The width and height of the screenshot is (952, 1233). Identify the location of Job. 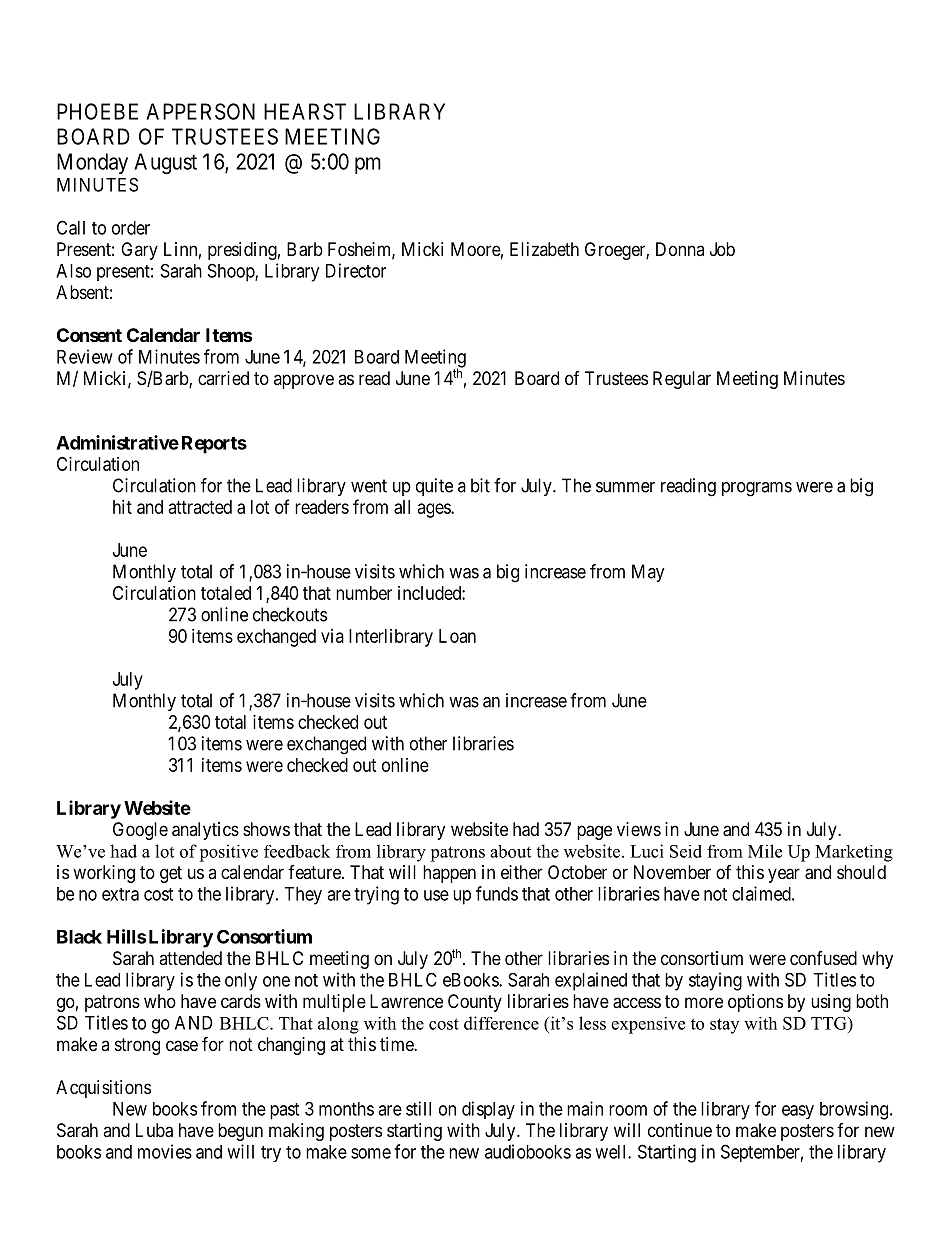
(722, 249).
